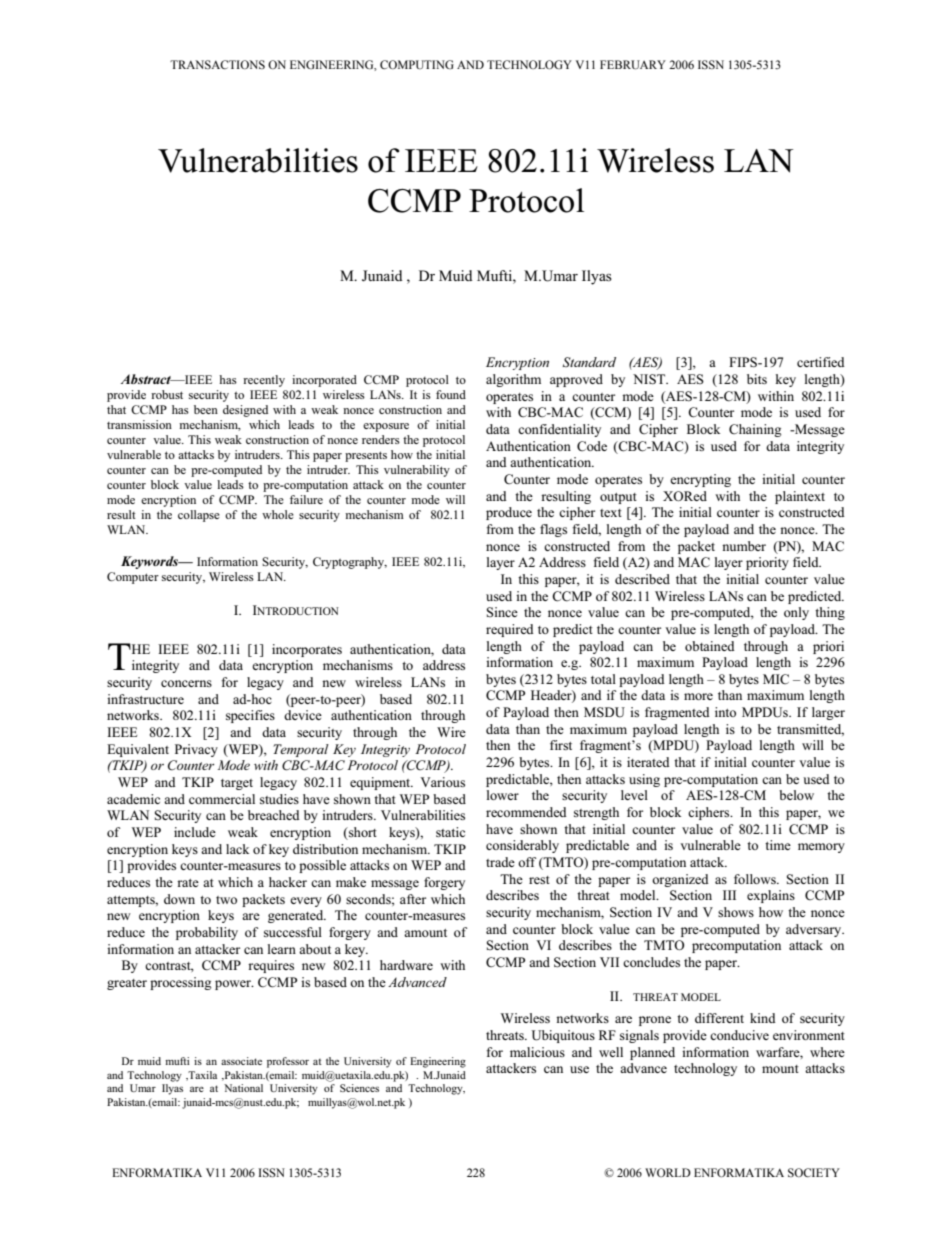  I want to click on TRANSACTIONS, so click(217, 64).
